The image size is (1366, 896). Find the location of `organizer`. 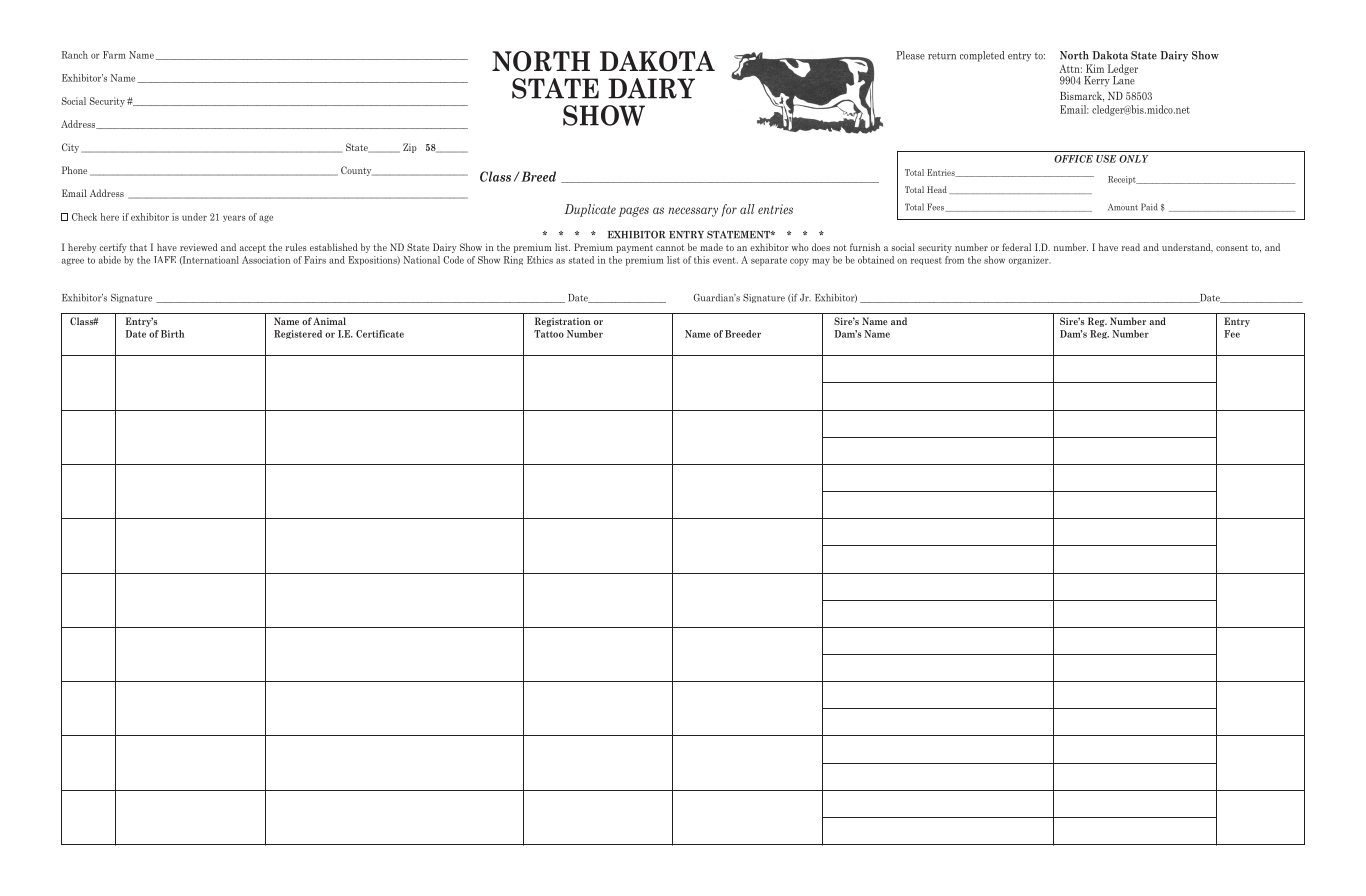

organizer is located at coordinates (1030, 260).
